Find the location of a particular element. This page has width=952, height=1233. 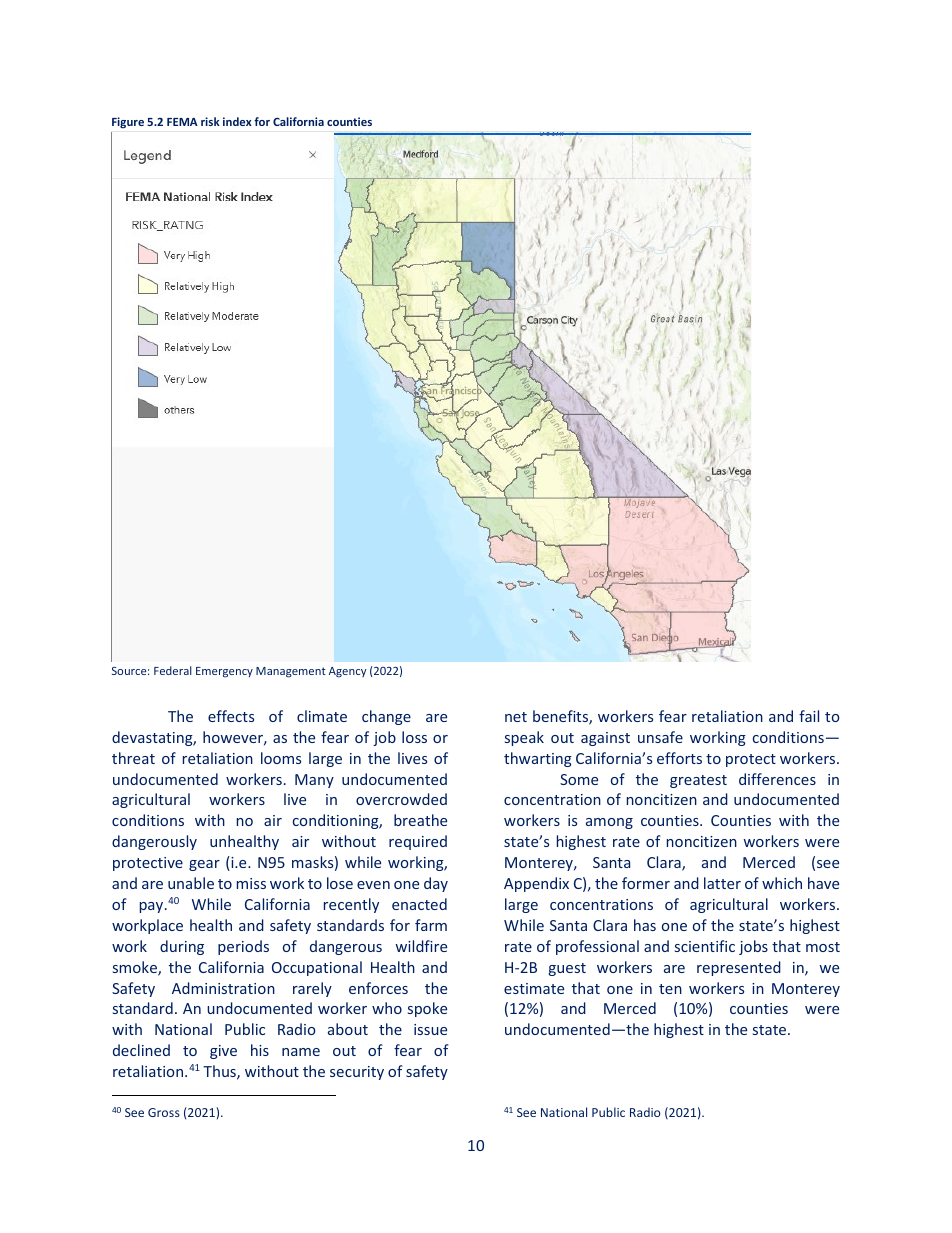

give is located at coordinates (223, 1052).
